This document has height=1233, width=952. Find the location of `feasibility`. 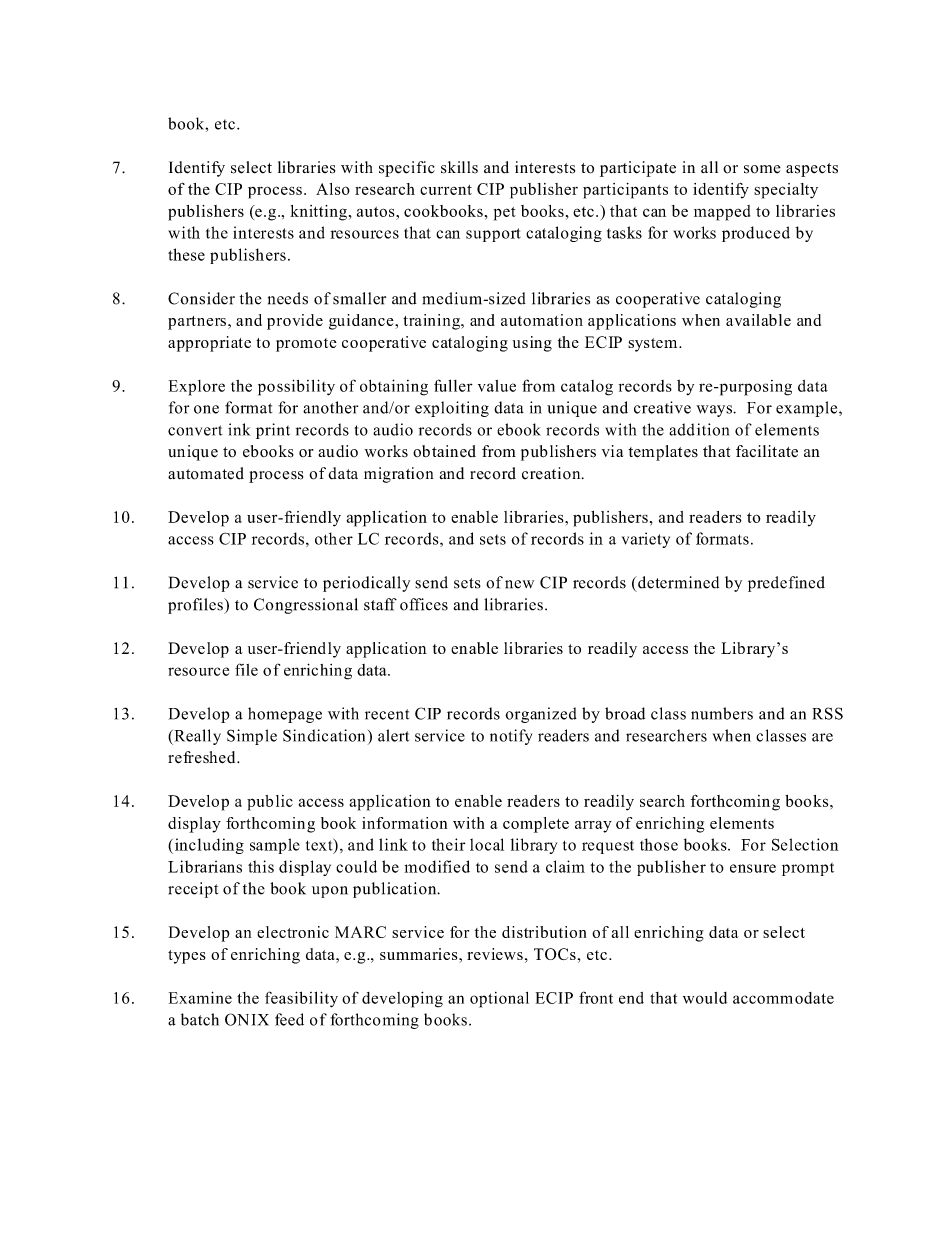

feasibility is located at coordinates (301, 999).
